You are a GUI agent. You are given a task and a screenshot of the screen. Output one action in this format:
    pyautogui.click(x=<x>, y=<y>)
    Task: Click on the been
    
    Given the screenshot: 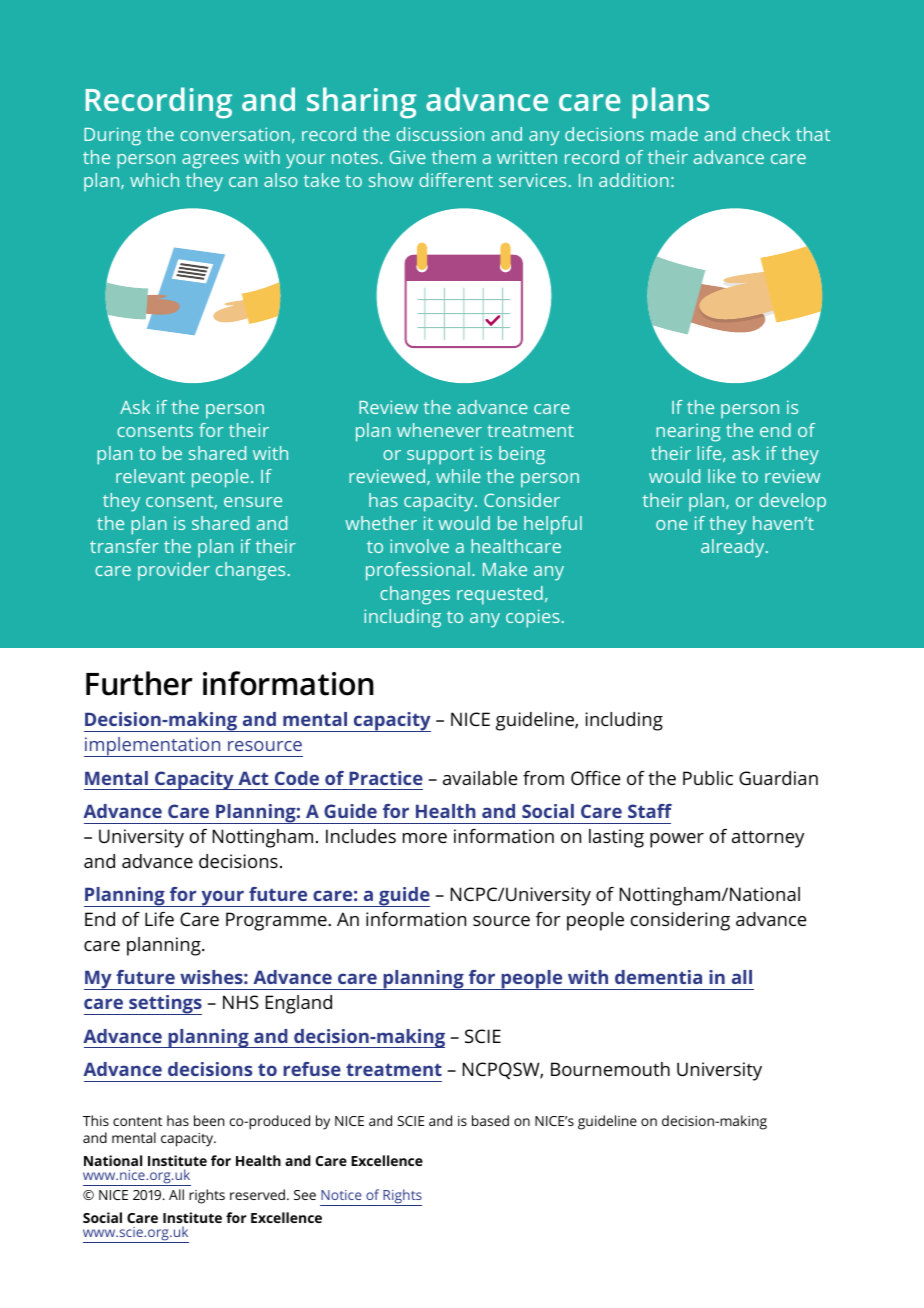 What is the action you would take?
    pyautogui.click(x=209, y=1120)
